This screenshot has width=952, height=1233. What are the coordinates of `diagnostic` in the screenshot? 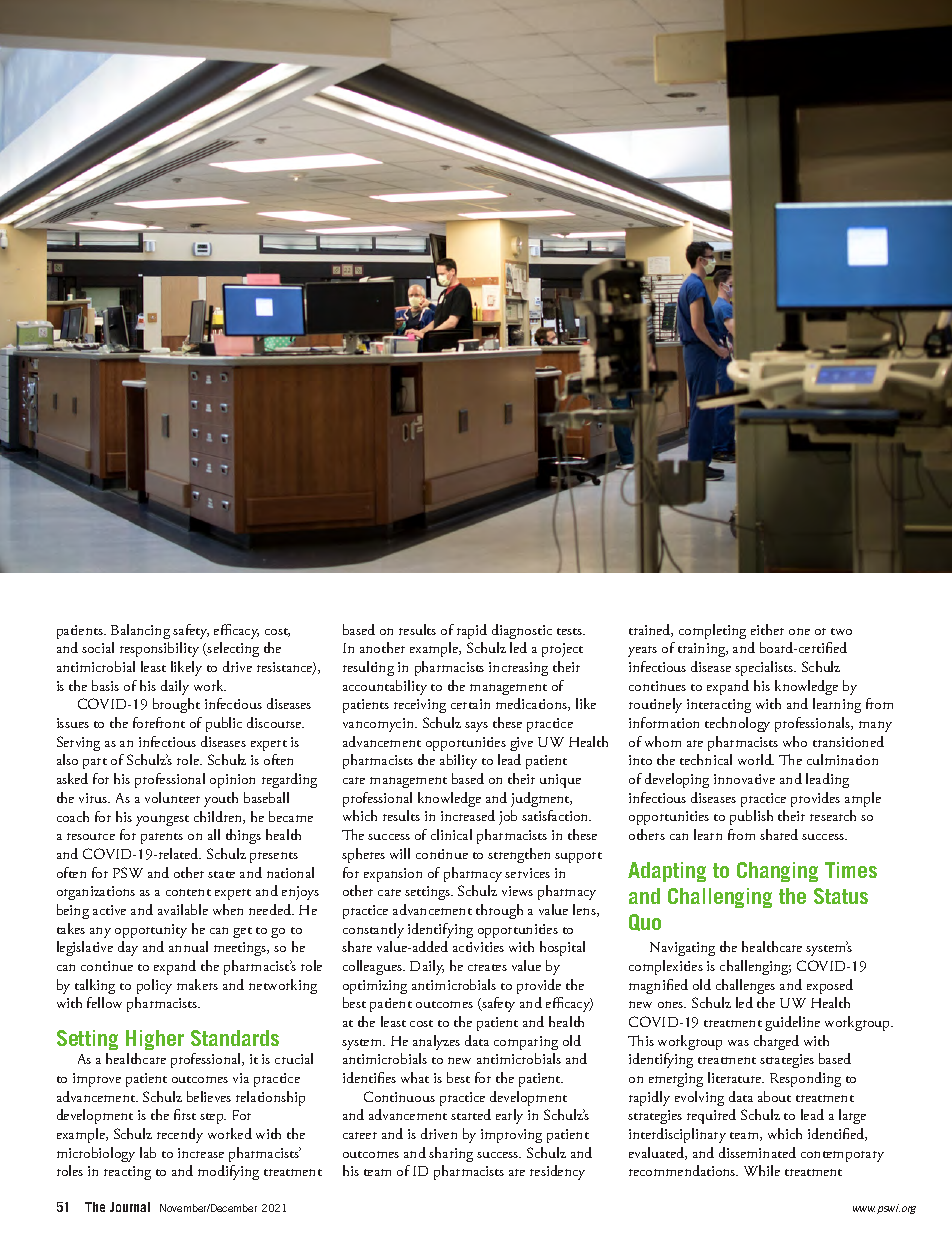 It's located at (522, 631).
